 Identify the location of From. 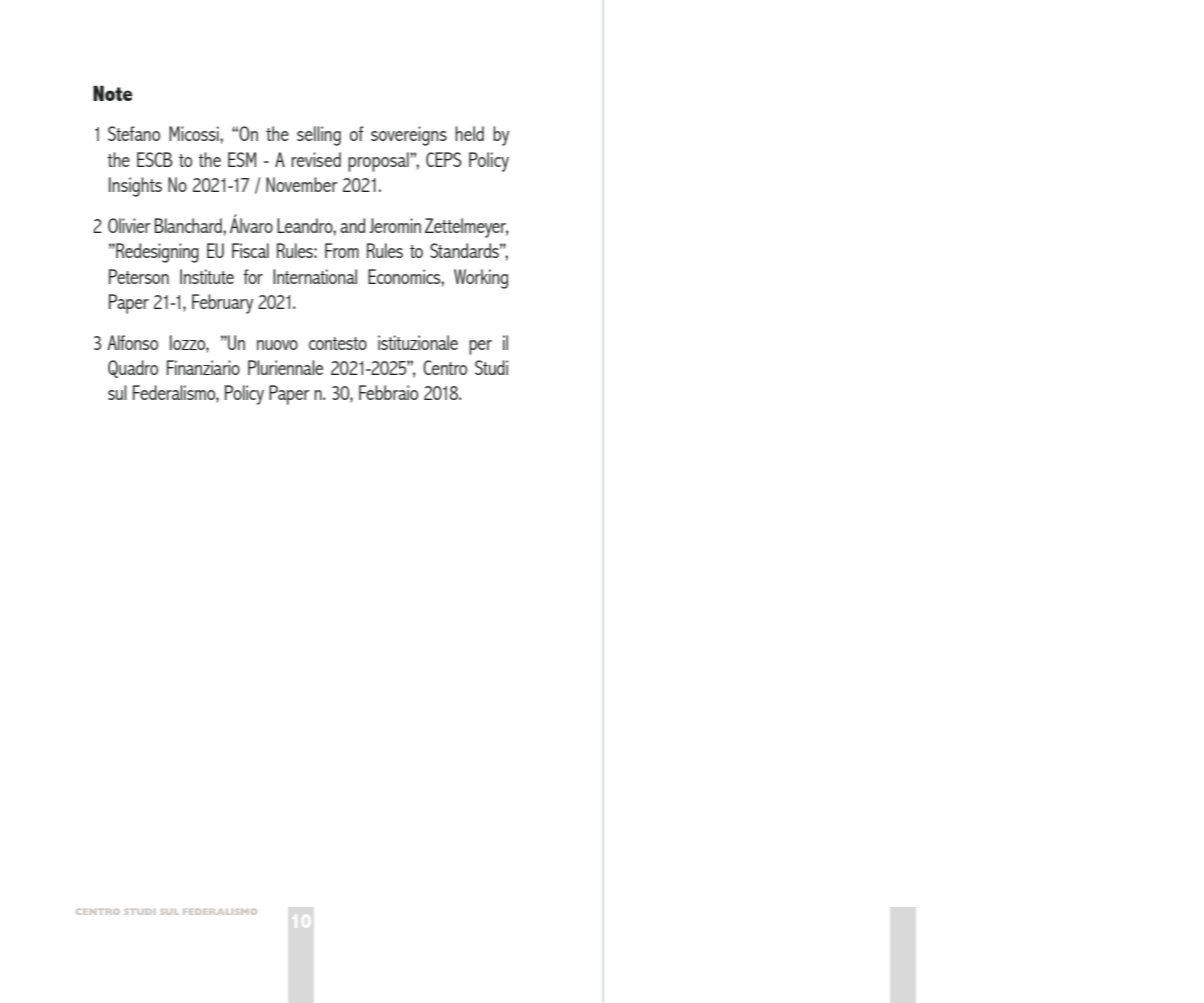
(342, 250).
